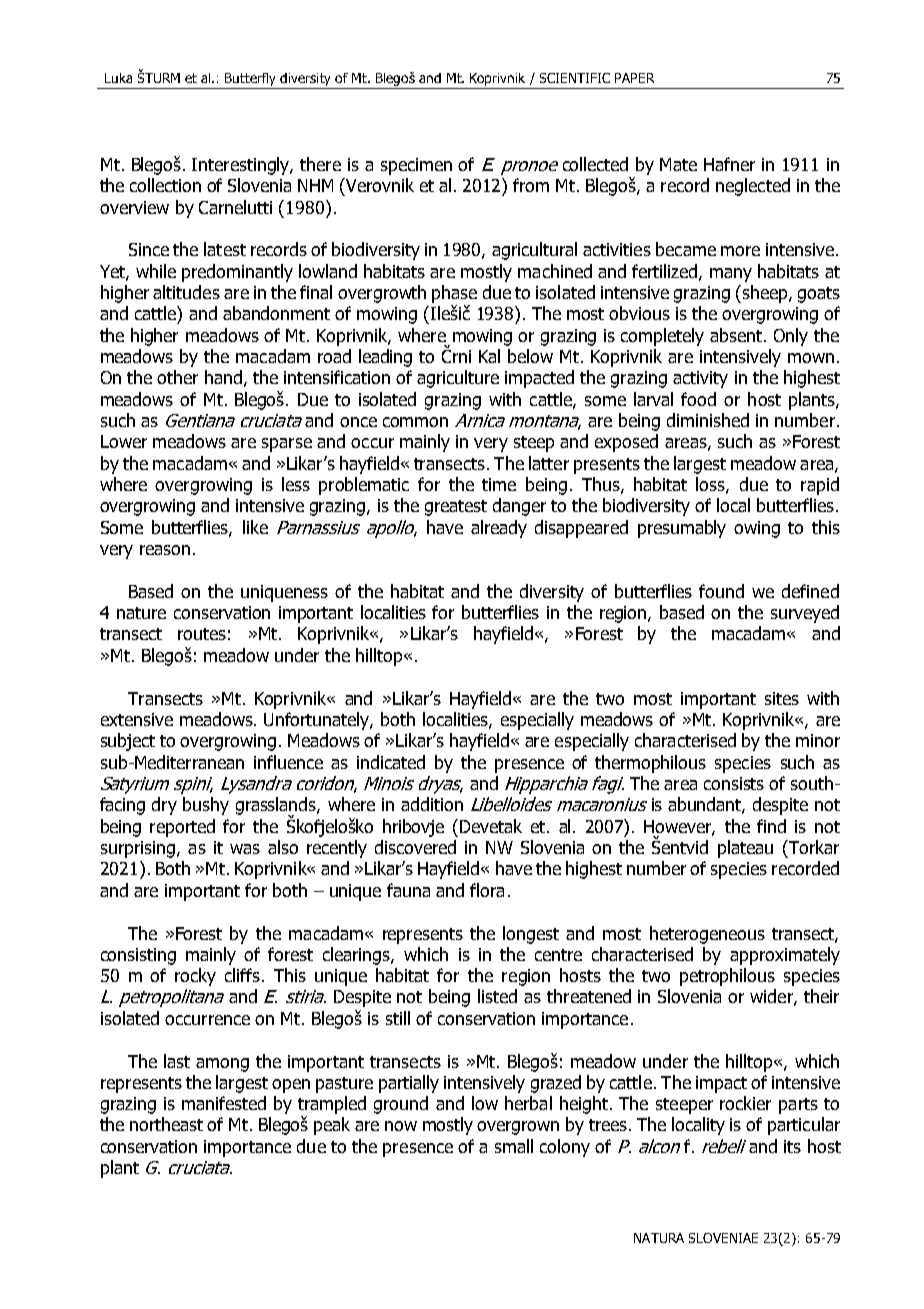  I want to click on neglected, so click(753, 187).
